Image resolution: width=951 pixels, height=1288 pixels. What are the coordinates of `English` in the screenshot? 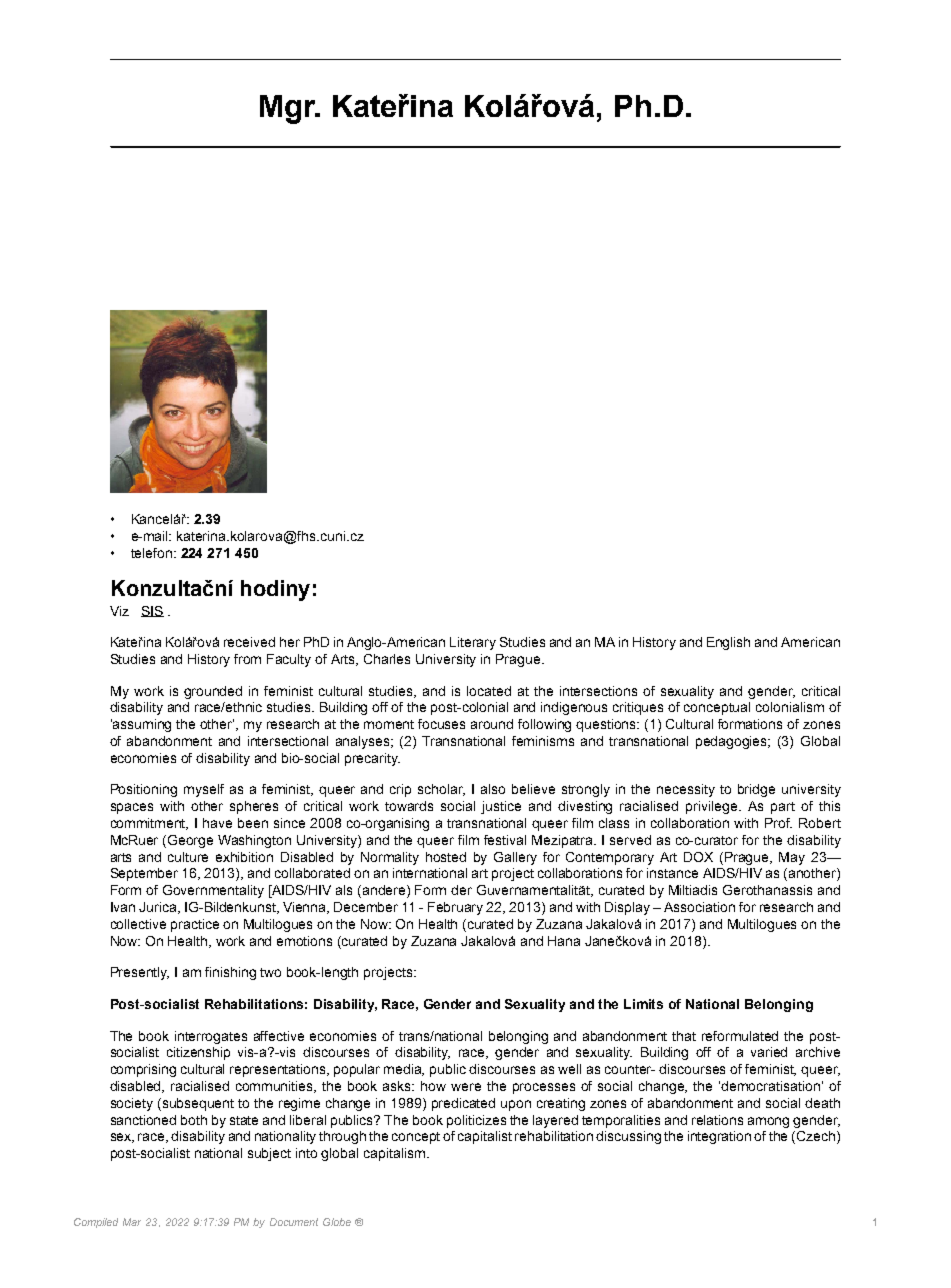 It's located at (728, 643).
